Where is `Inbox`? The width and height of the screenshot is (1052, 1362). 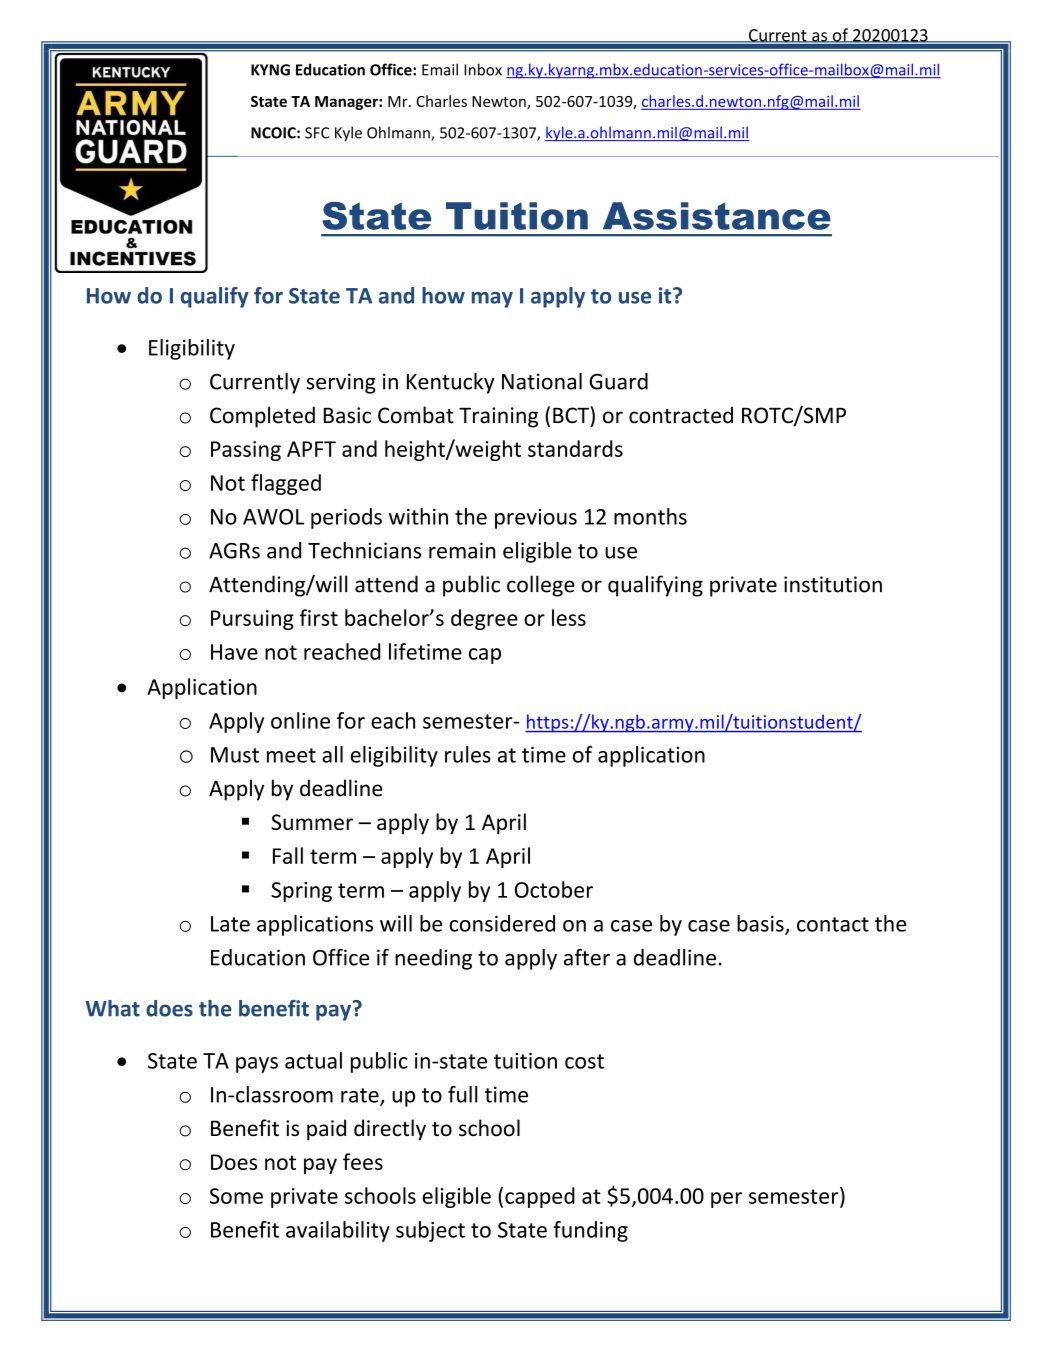 Inbox is located at coordinates (483, 69).
